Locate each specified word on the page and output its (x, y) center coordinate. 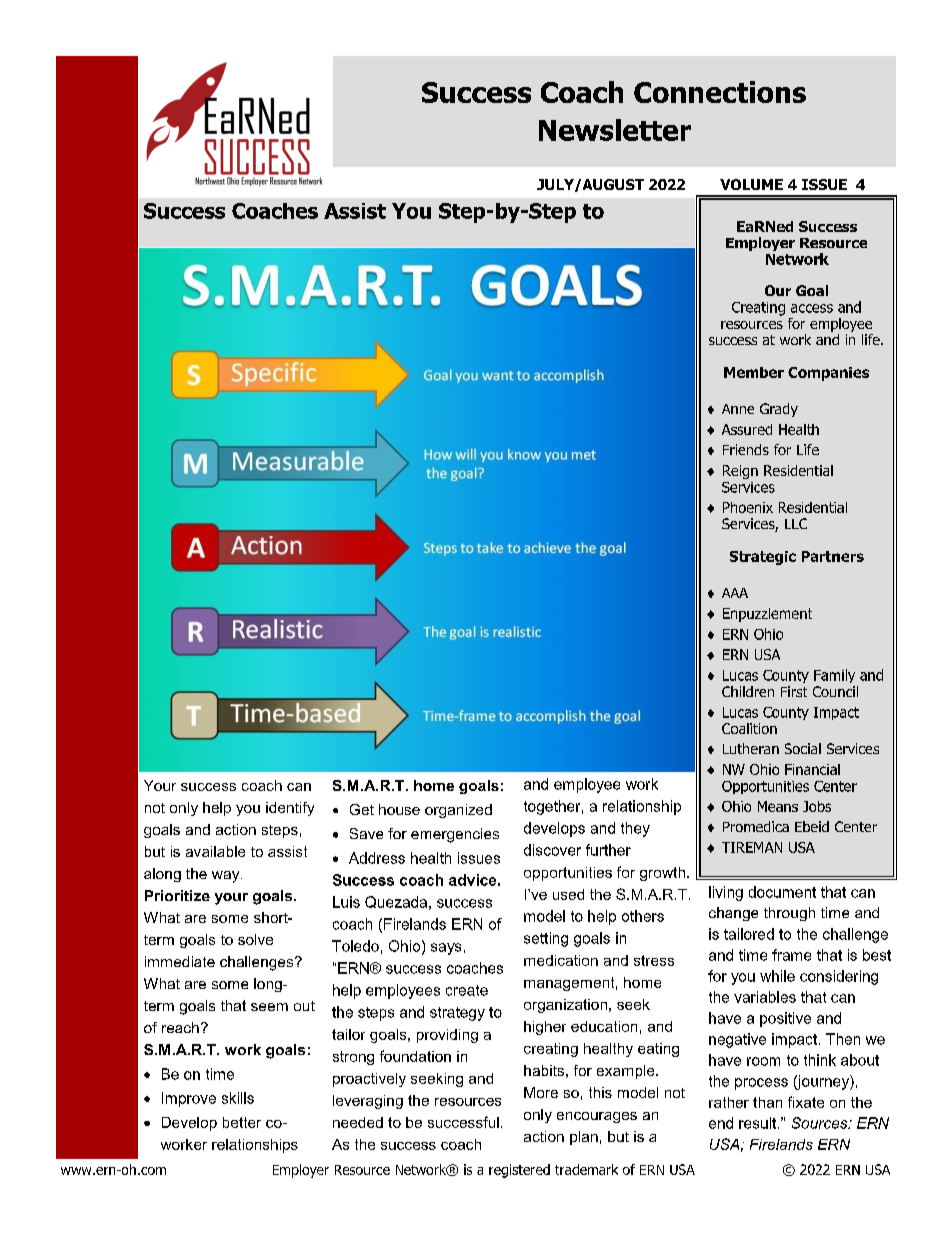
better (242, 1122)
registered (519, 1171)
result (759, 1123)
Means (778, 806)
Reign (740, 472)
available (215, 851)
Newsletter (615, 130)
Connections (720, 92)
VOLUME (751, 184)
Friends (746, 449)
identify (290, 809)
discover (552, 850)
